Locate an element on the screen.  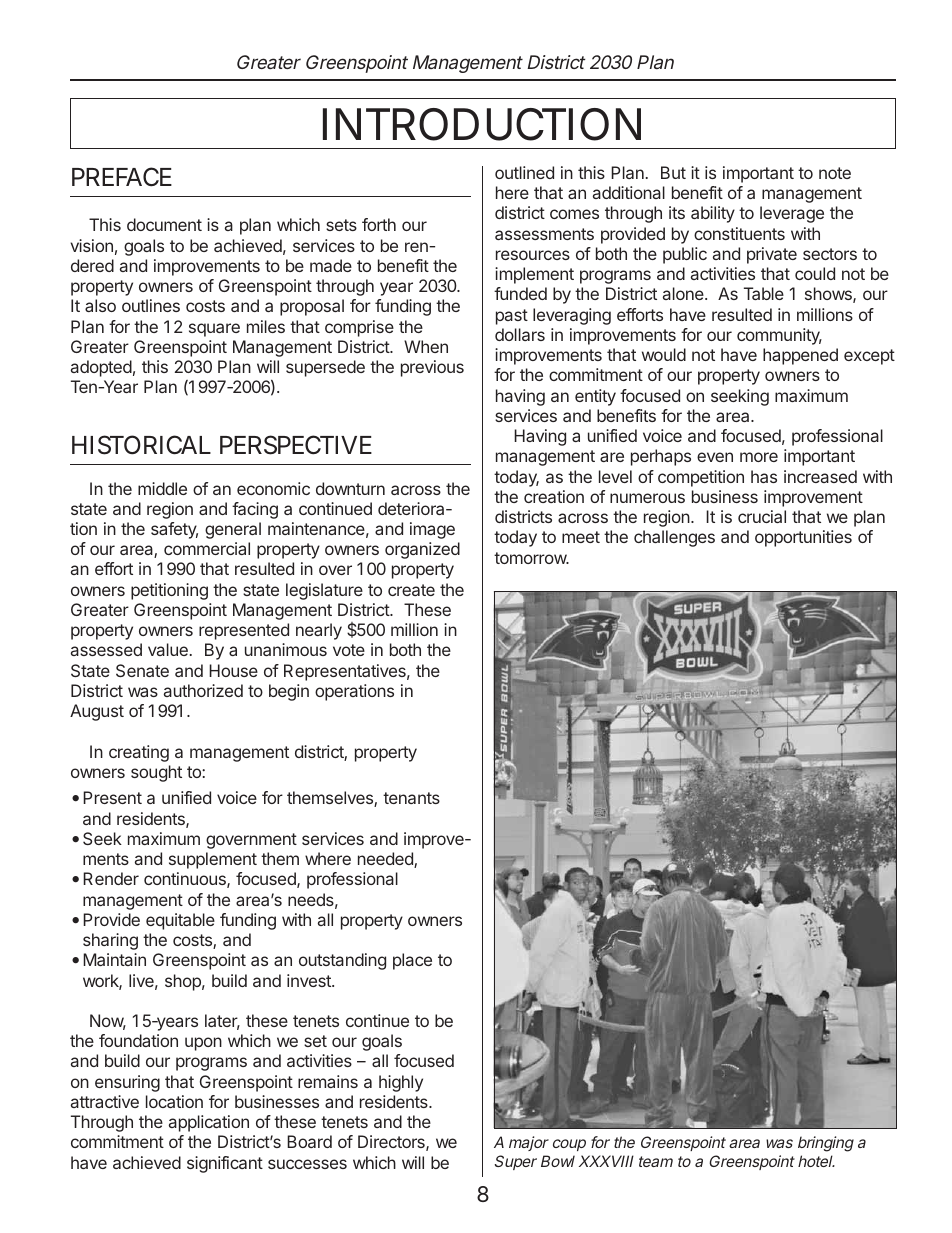
leverage is located at coordinates (792, 214).
